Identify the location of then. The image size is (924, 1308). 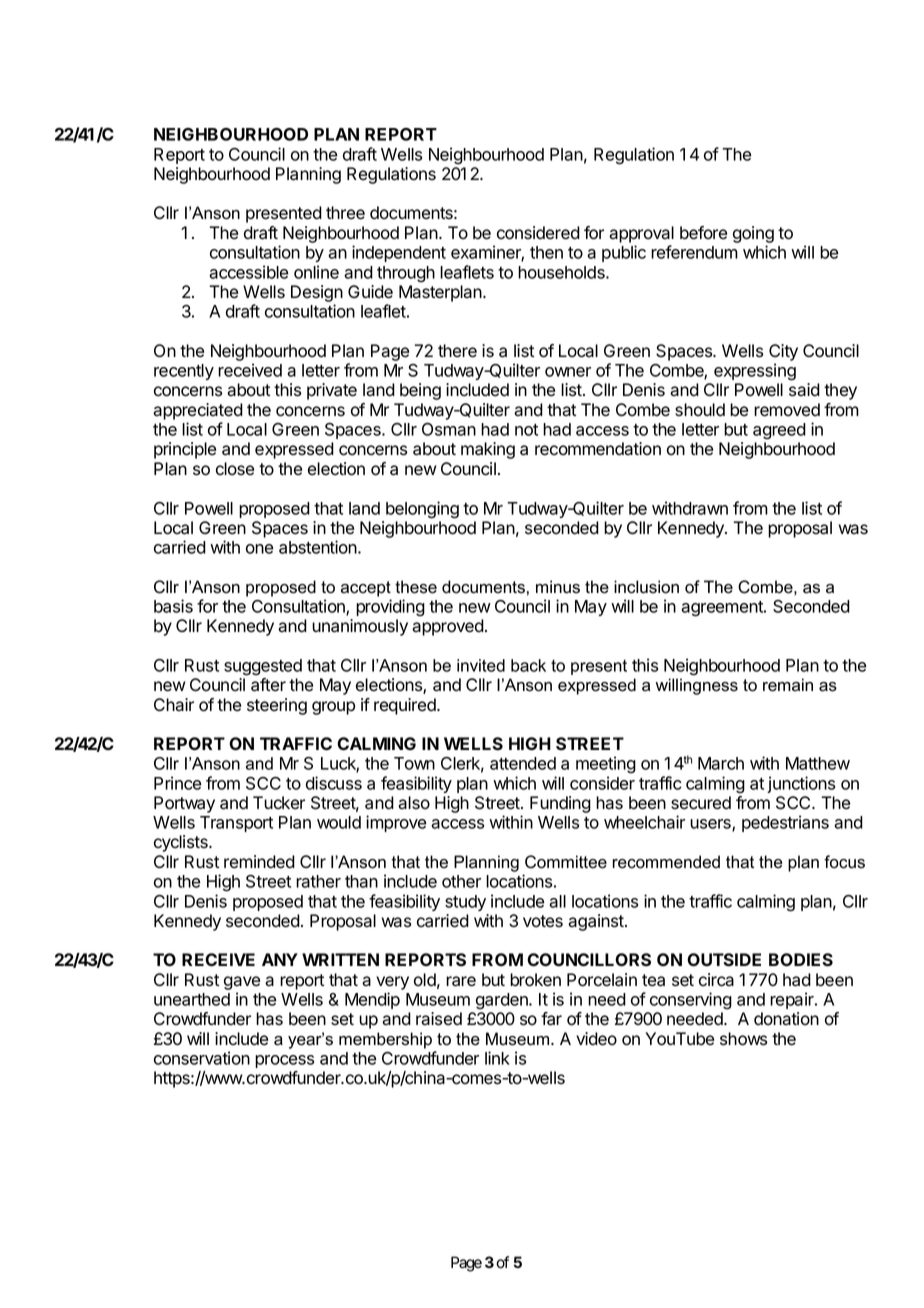
(546, 252).
